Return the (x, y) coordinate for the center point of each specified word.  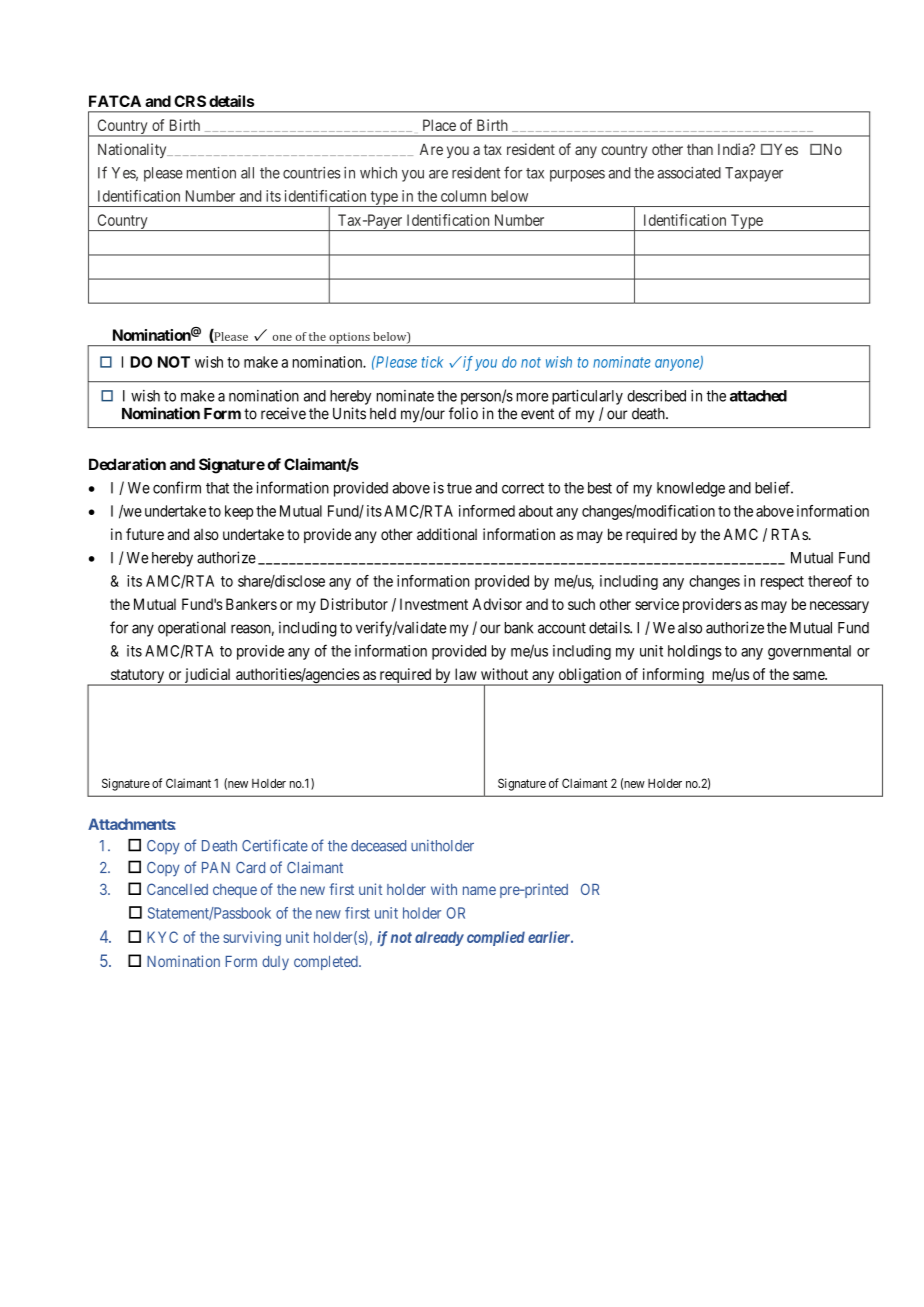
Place (439, 125)
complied (496, 938)
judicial (208, 677)
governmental (809, 652)
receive (283, 413)
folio (463, 413)
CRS (190, 101)
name (479, 890)
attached (758, 396)
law (466, 674)
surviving (252, 938)
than (700, 149)
